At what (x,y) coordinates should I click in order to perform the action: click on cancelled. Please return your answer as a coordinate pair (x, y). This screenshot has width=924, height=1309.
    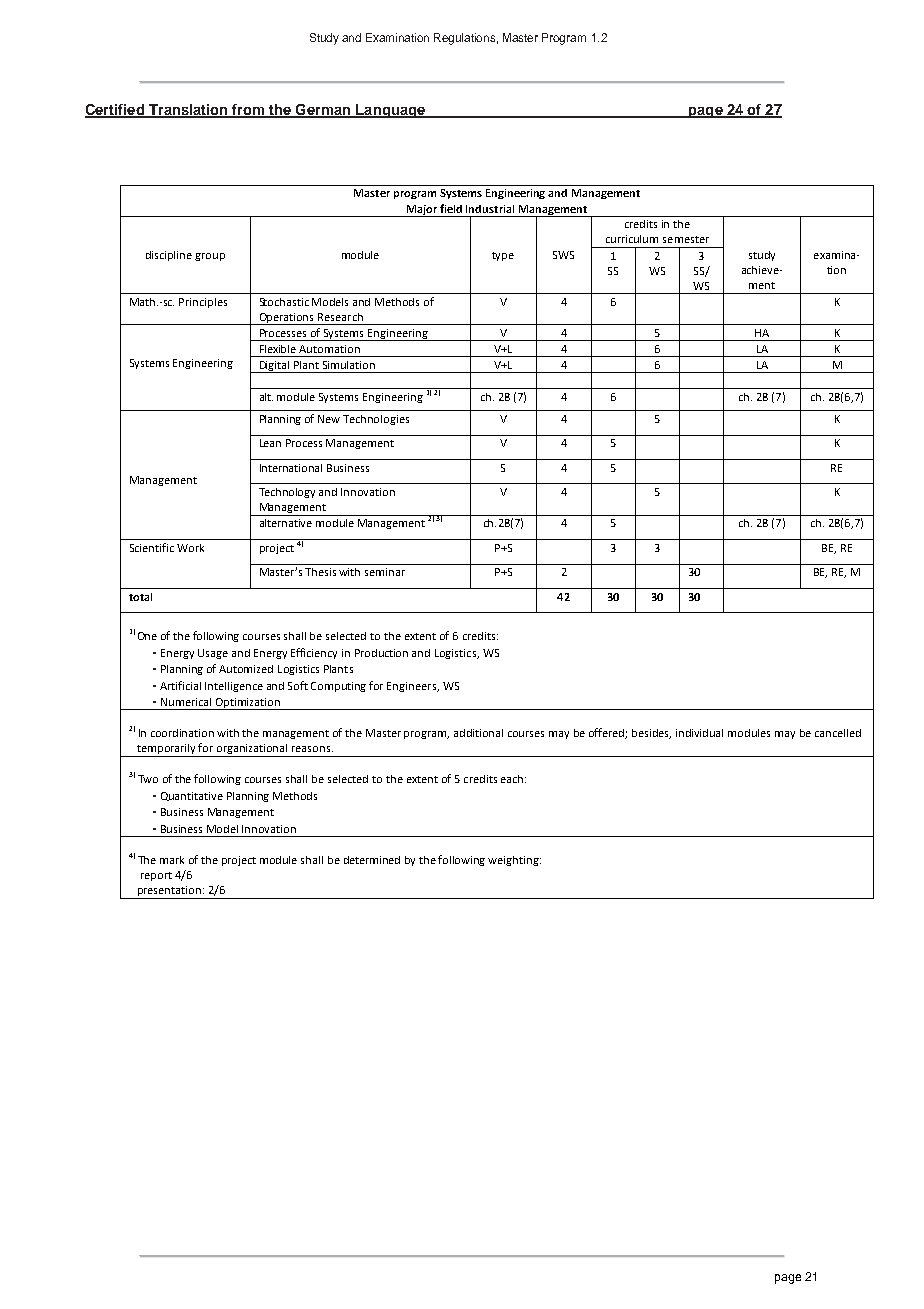
    Looking at the image, I should click on (838, 733).
